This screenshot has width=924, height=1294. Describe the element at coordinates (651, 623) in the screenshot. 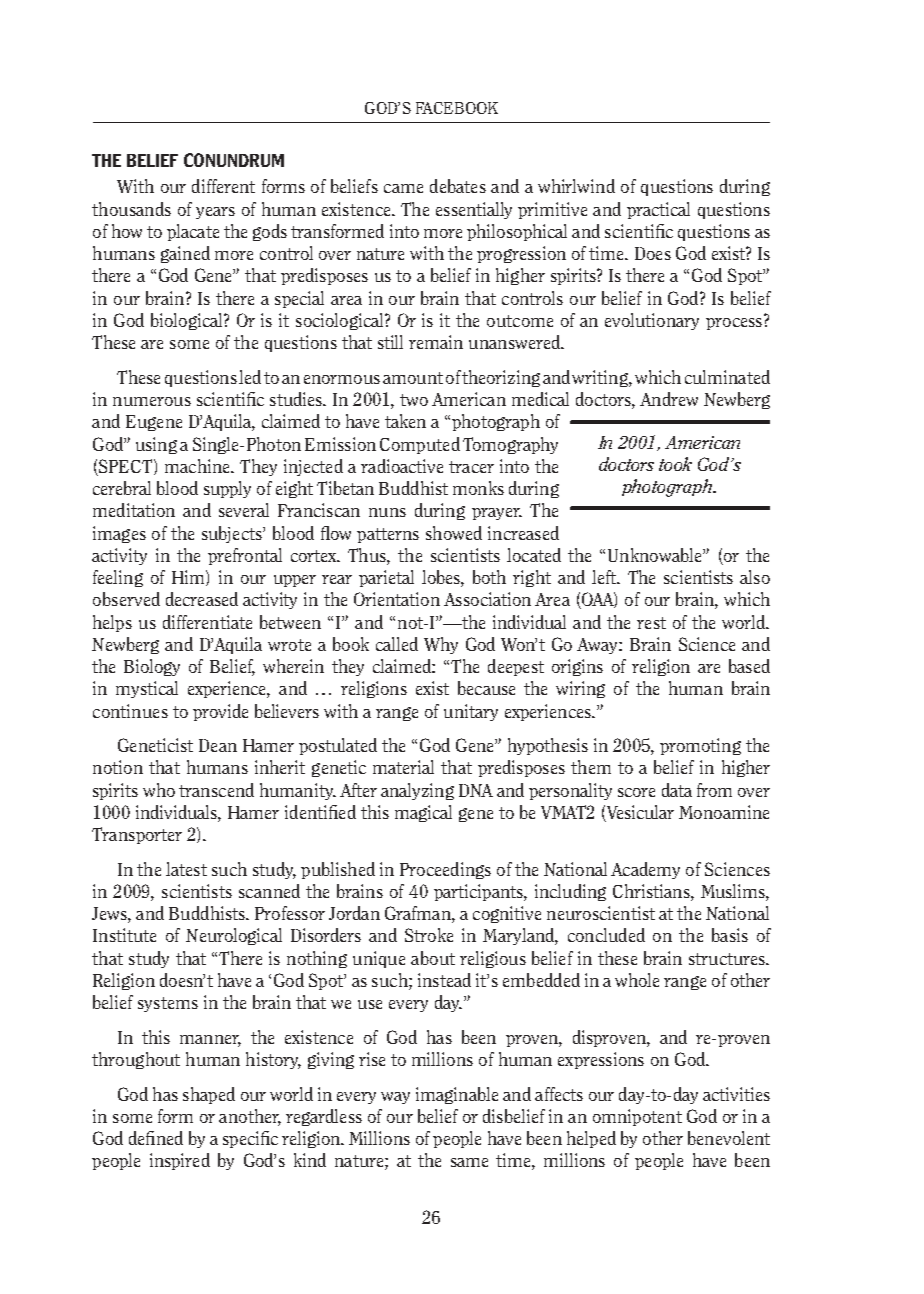

I see `rest` at that location.
